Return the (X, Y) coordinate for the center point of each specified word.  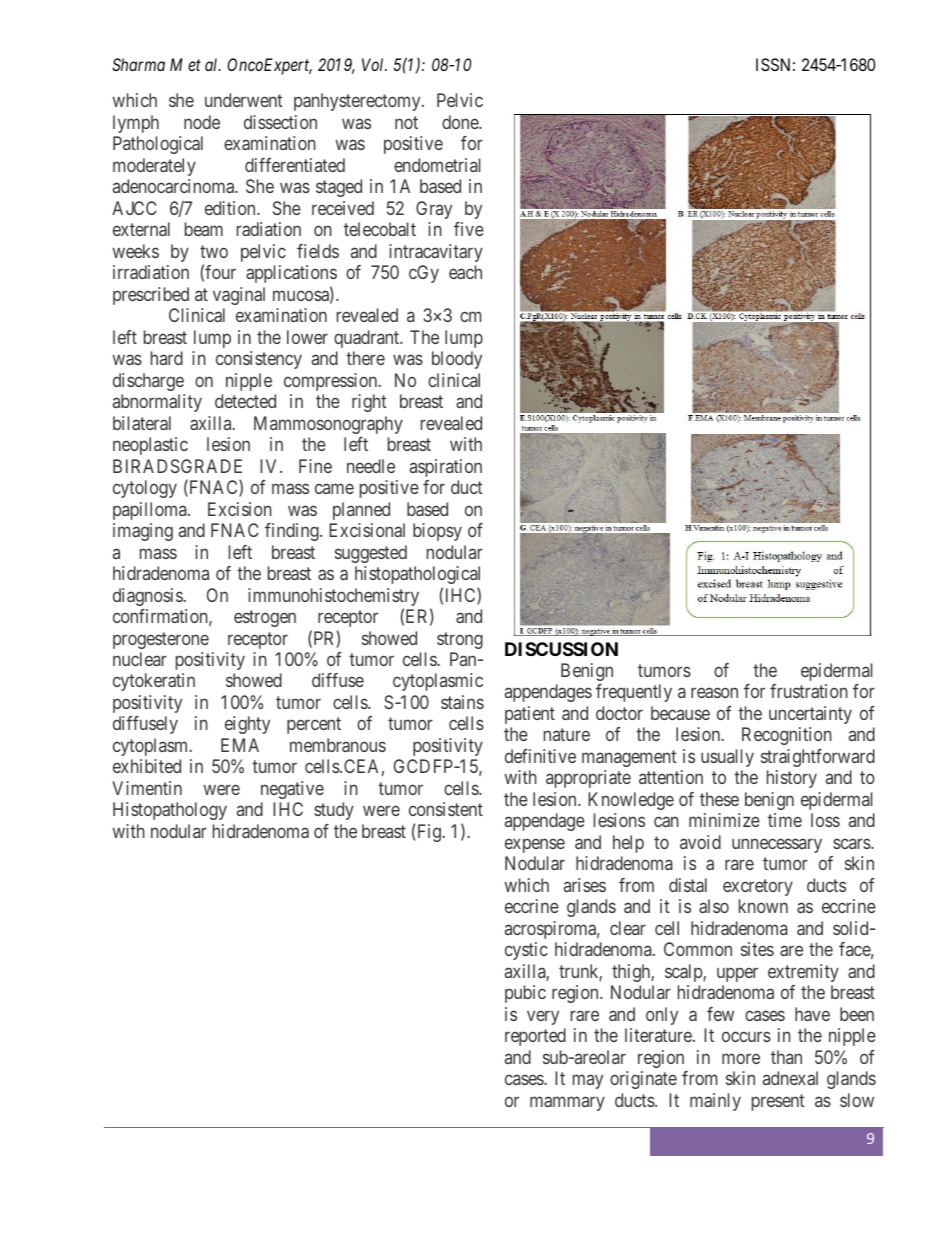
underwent (243, 100)
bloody (457, 360)
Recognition (787, 736)
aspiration (446, 468)
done (461, 122)
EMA (240, 745)
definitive (540, 756)
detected (245, 401)
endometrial (437, 165)
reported (535, 1037)
